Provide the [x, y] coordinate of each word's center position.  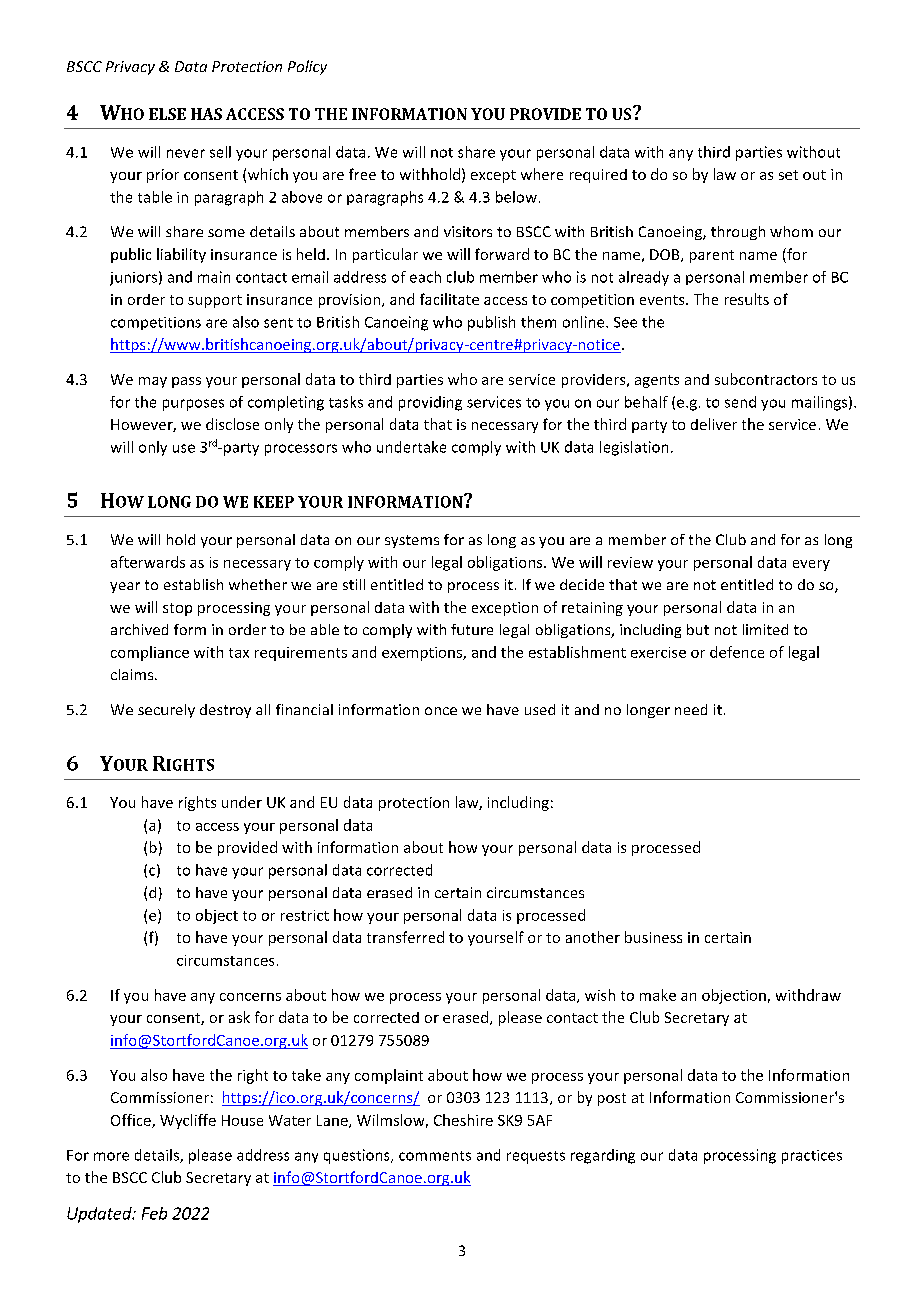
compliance [150, 653]
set [788, 175]
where [542, 174]
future [472, 629]
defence [737, 652]
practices [812, 1157]
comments [435, 1156]
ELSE [167, 114]
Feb [154, 1213]
